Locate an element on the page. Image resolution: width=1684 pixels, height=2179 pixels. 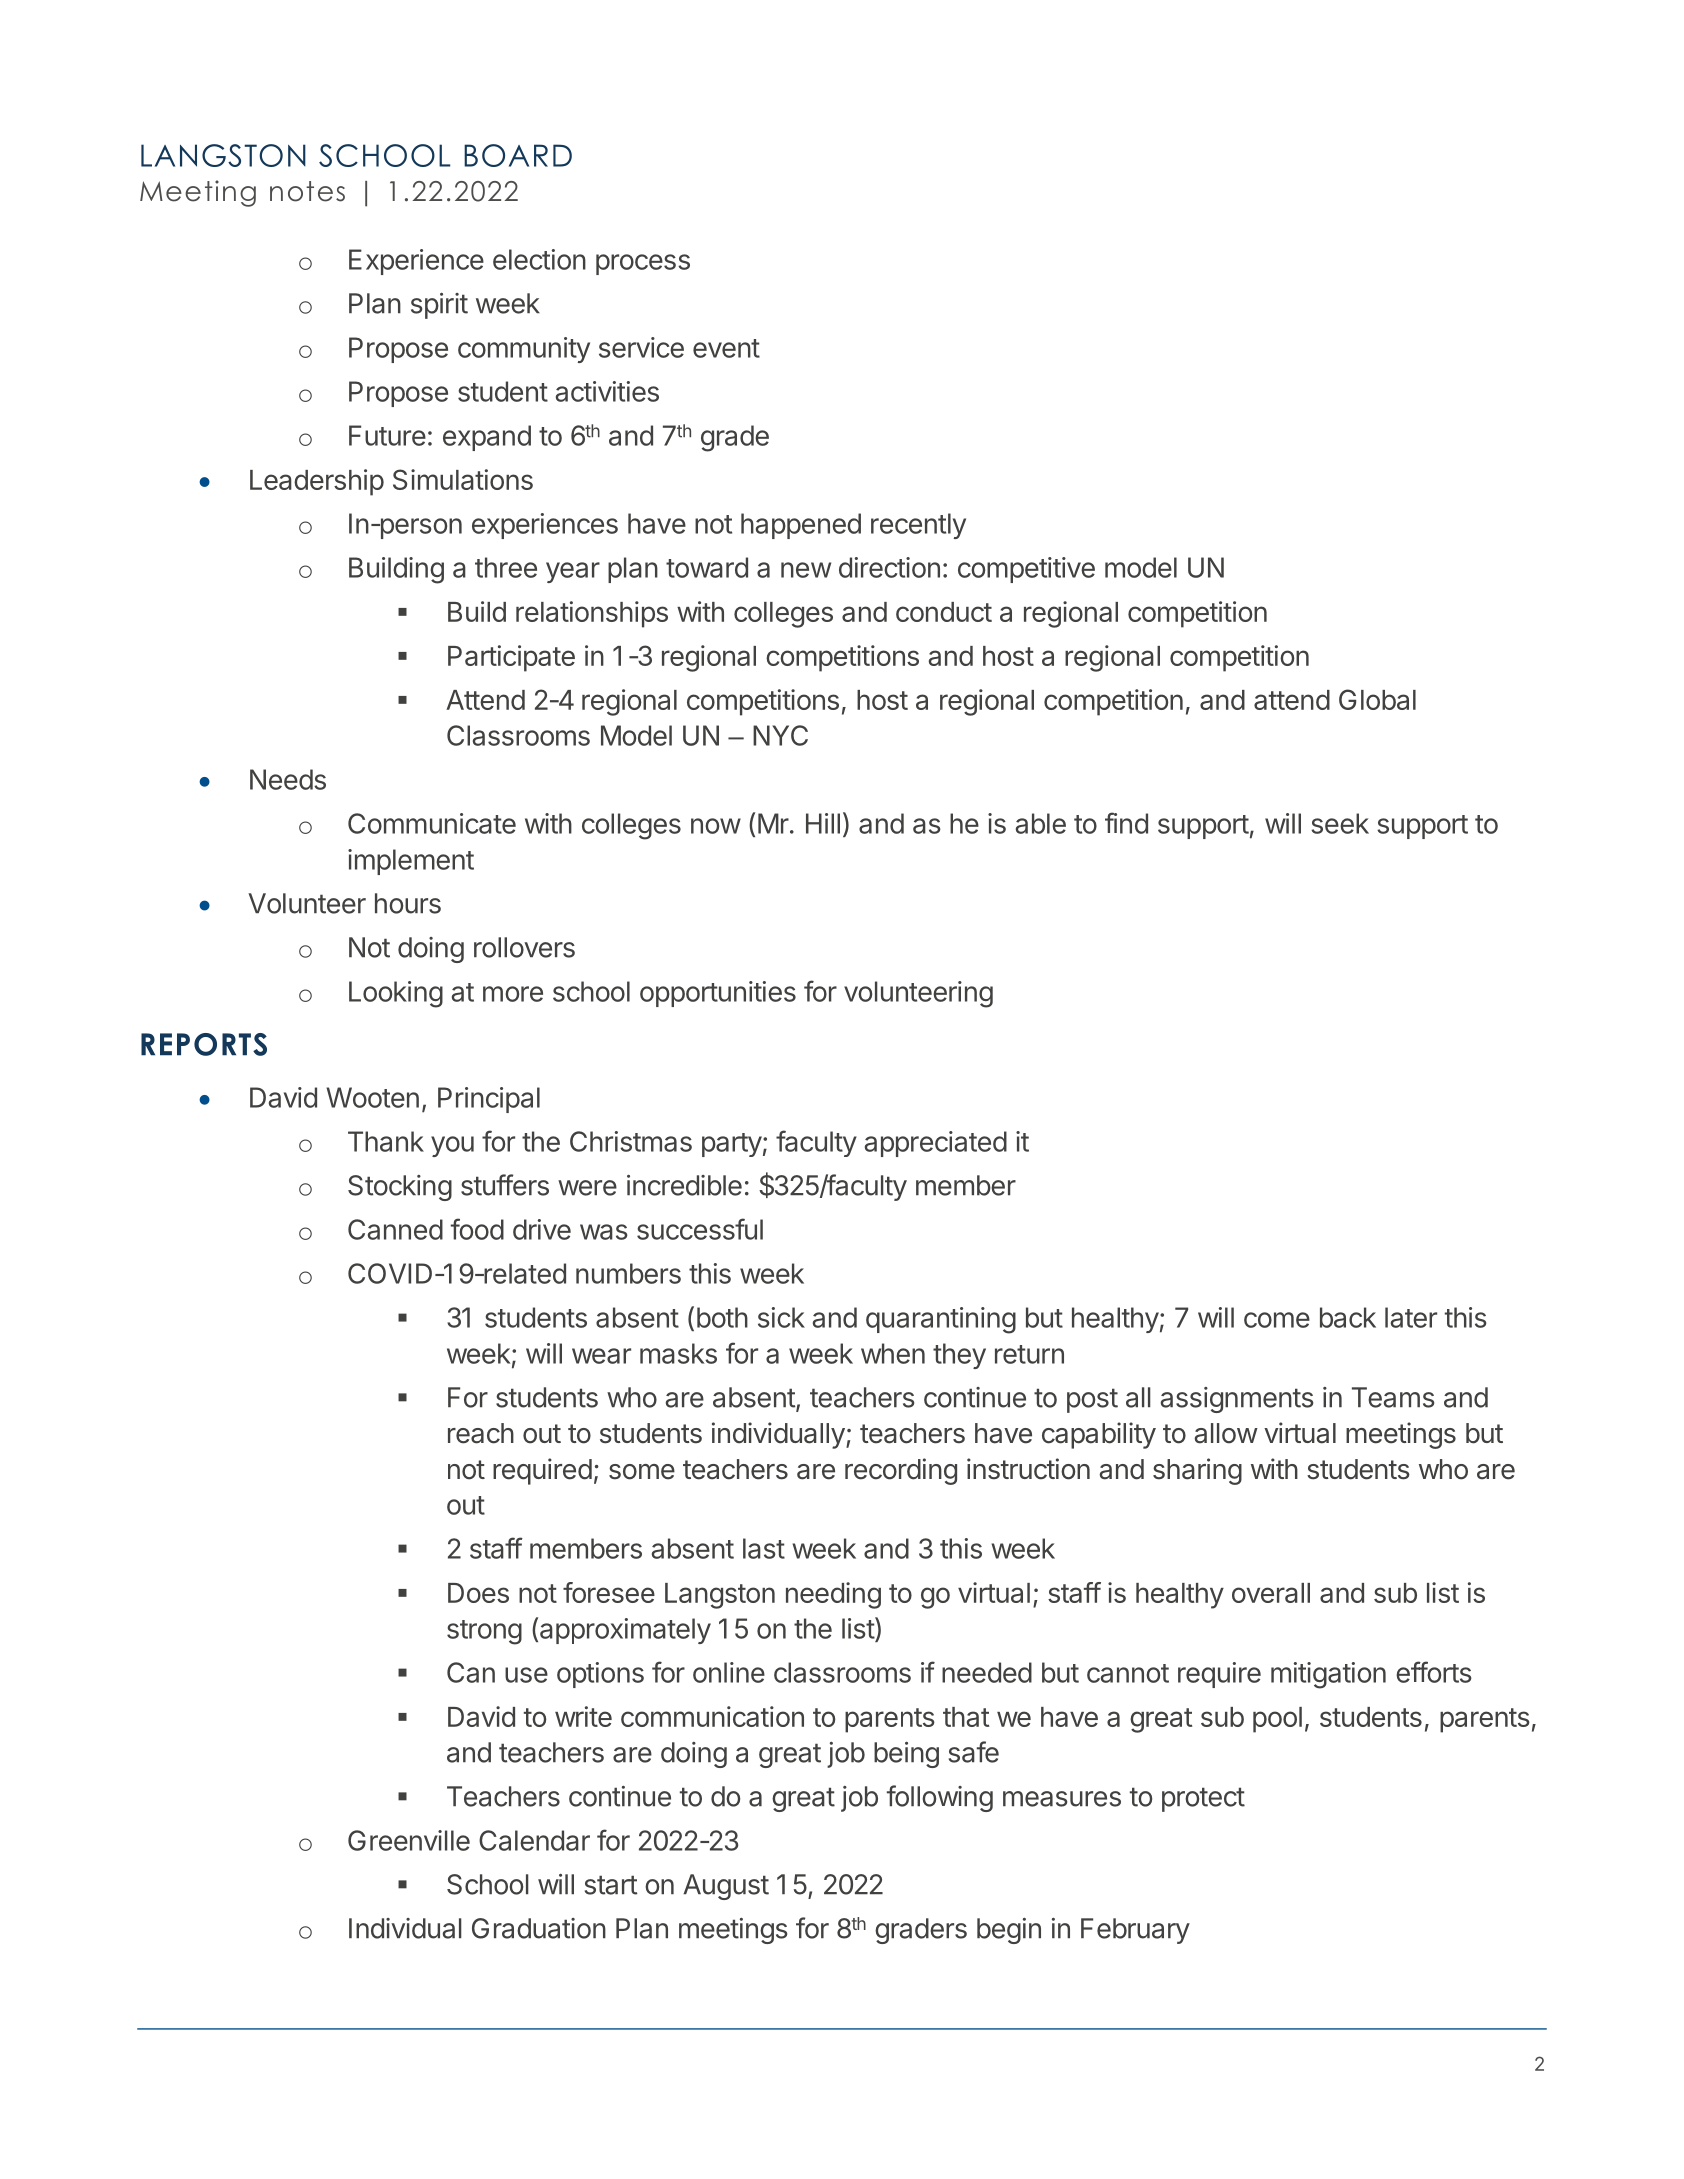
seek is located at coordinates (1340, 823).
